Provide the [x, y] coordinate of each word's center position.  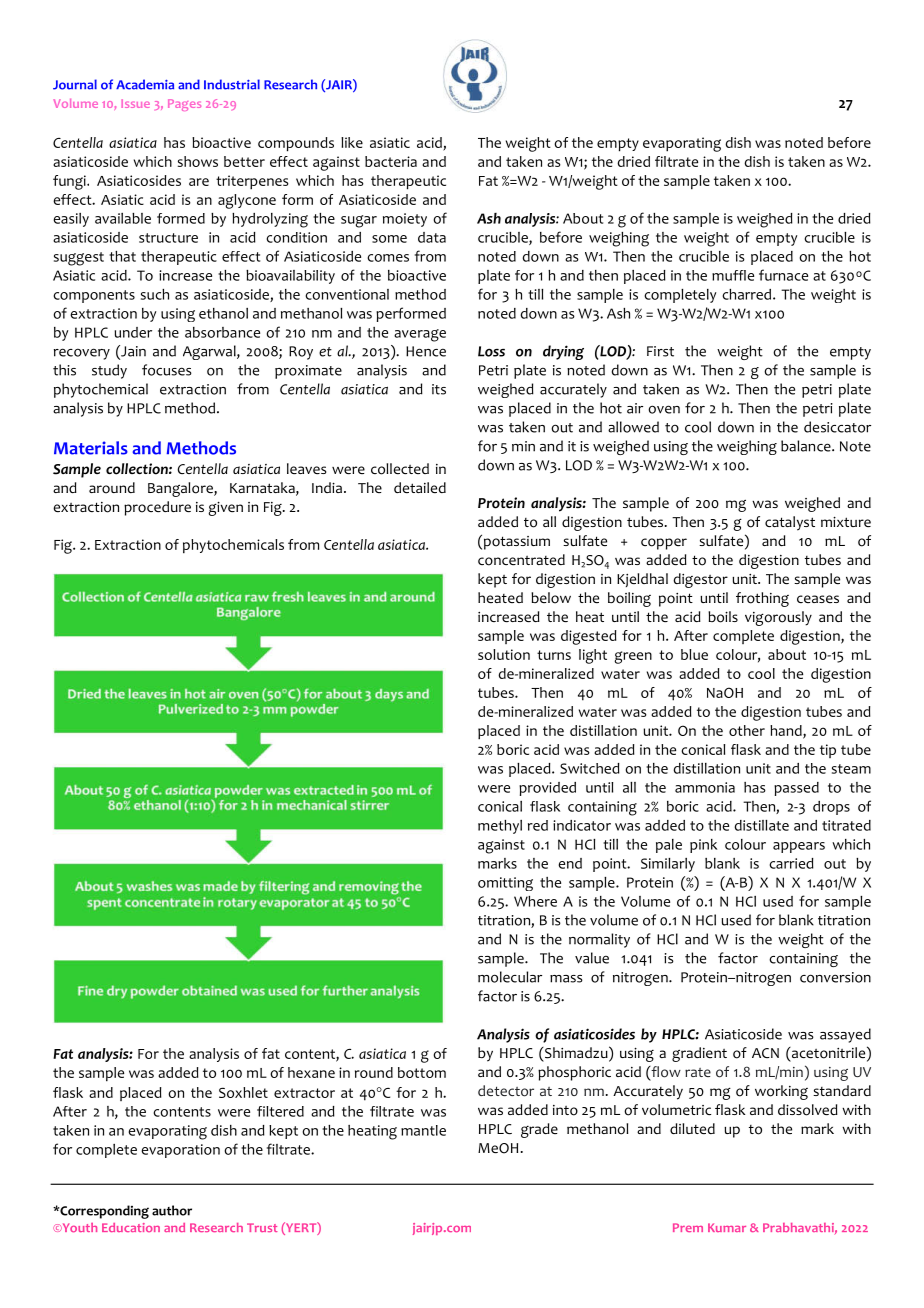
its [439, 389]
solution [504, 654]
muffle [733, 275]
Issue [135, 103]
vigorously [778, 618]
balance [807, 446]
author [172, 1210]
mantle [423, 1130]
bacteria [391, 161]
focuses [167, 370]
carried [791, 863]
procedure [157, 508]
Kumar [727, 1227]
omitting [505, 884]
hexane [311, 1072]
